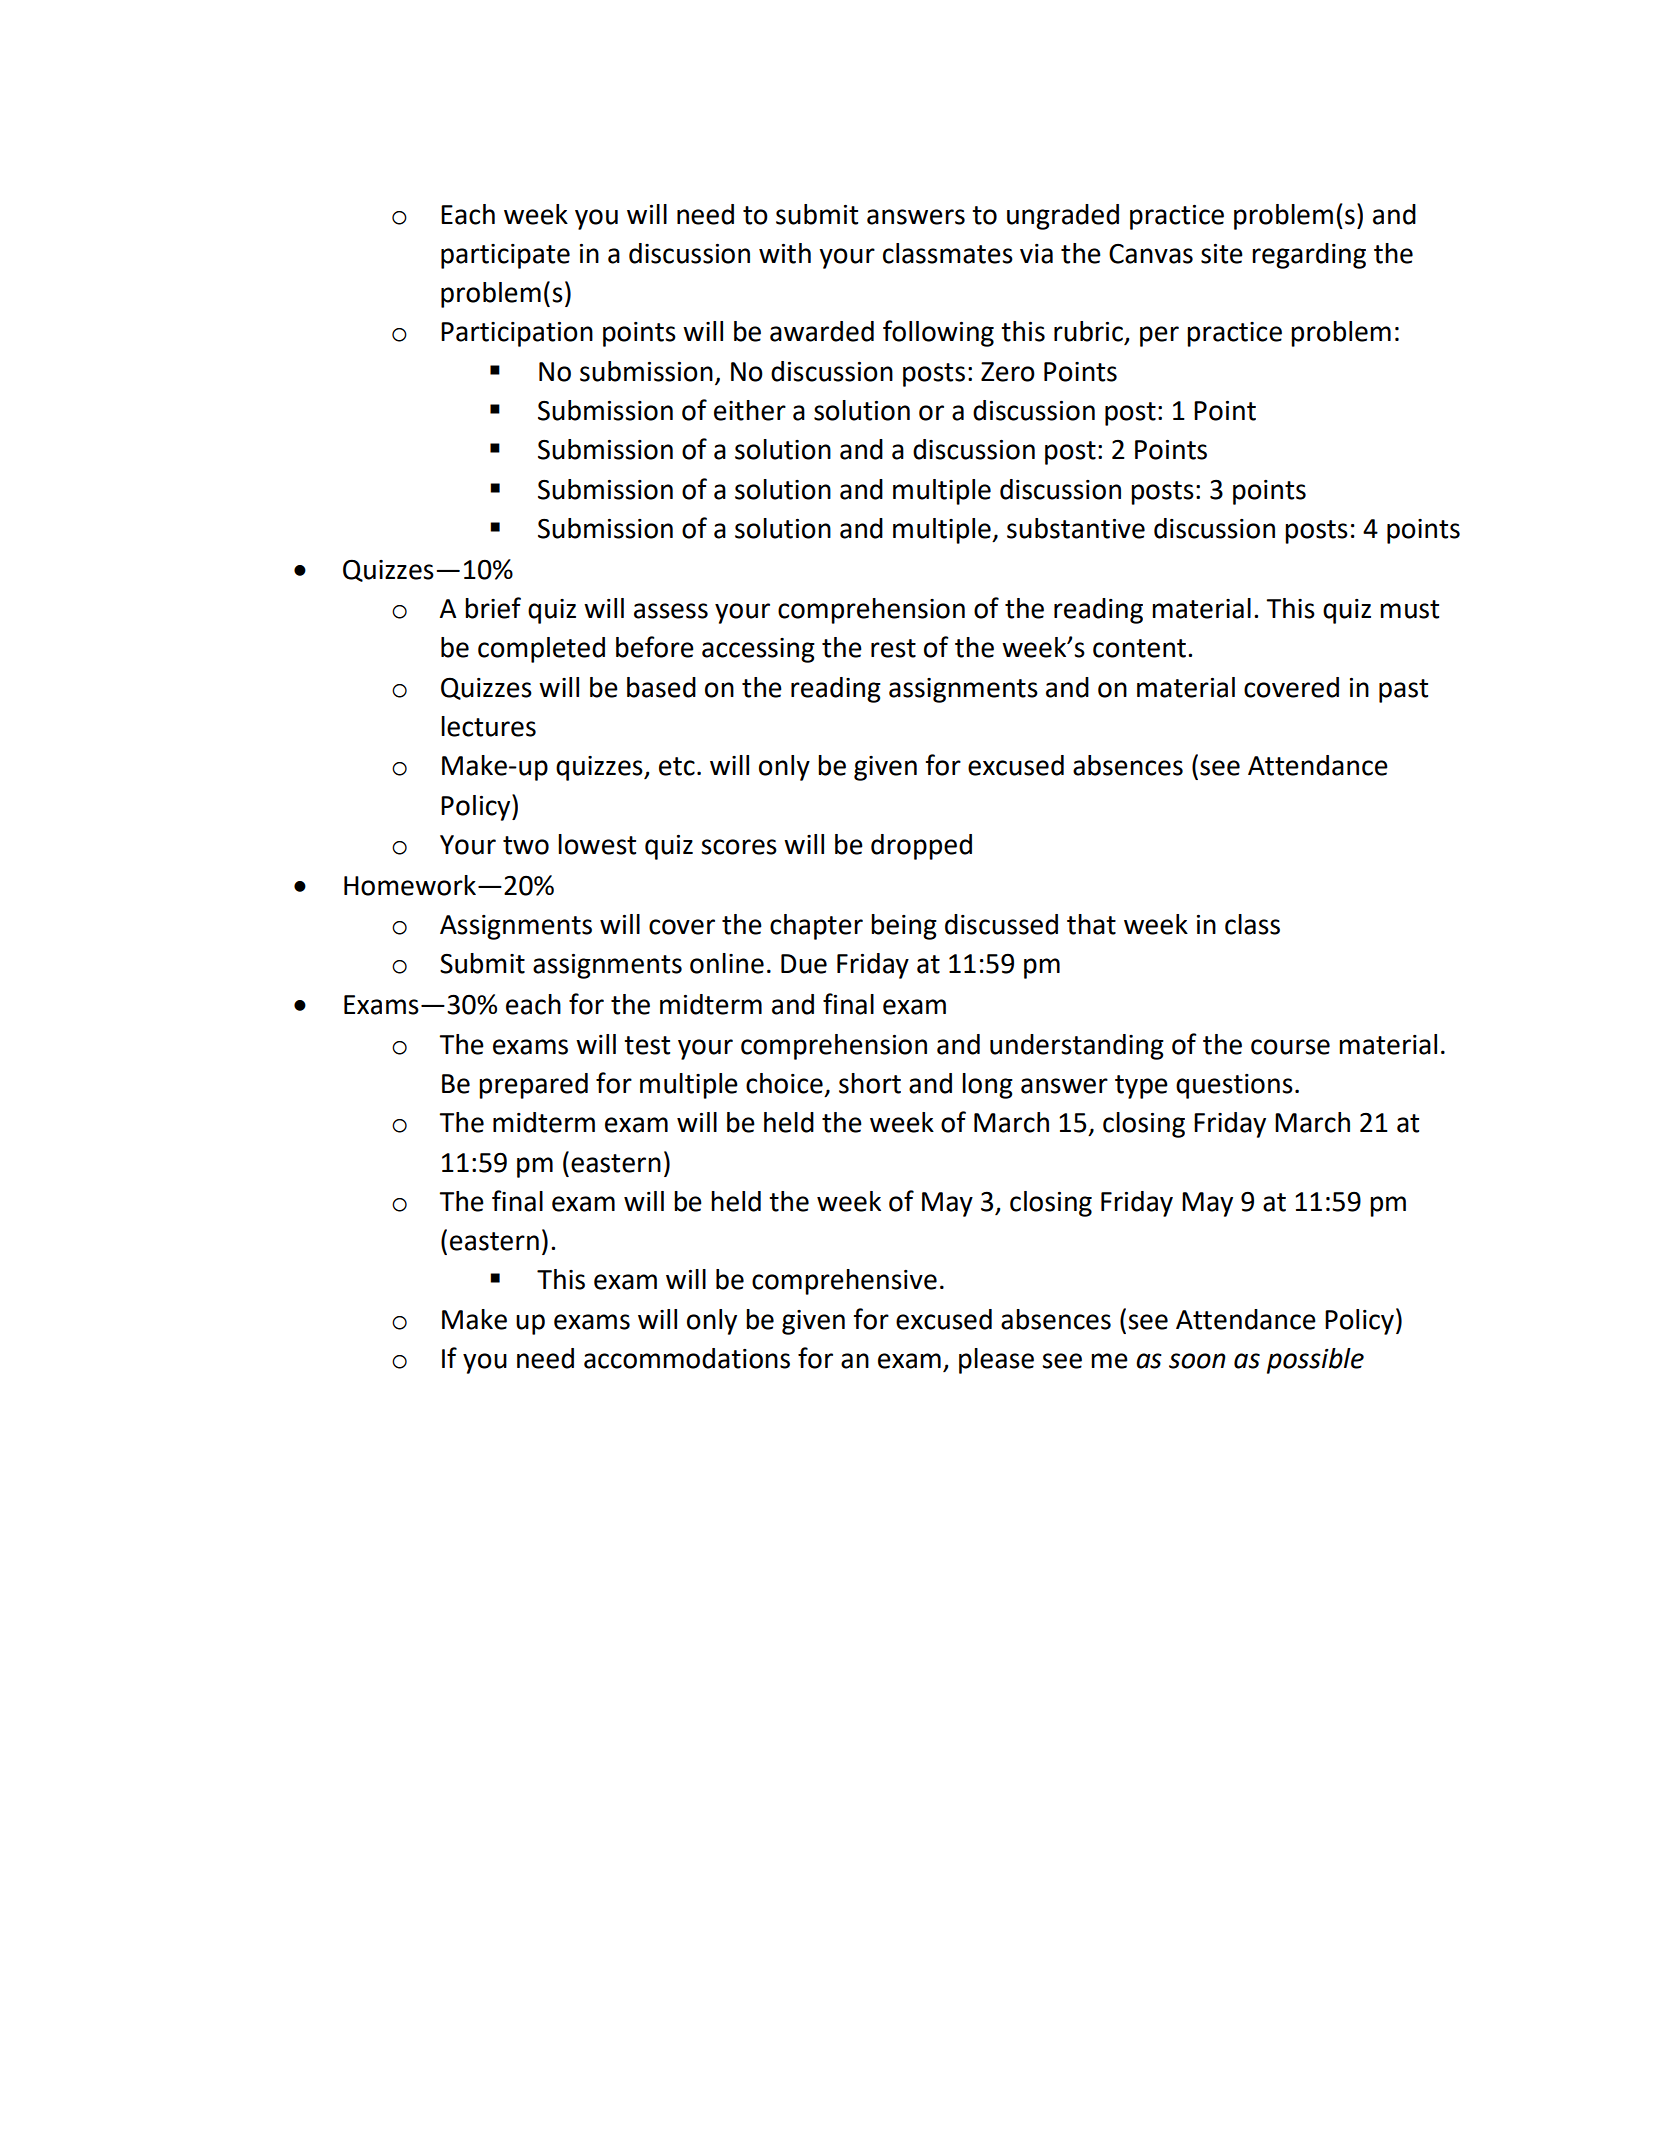 This document has height=2148, width=1660. Describe the element at coordinates (996, 1361) in the document. I see `please` at that location.
